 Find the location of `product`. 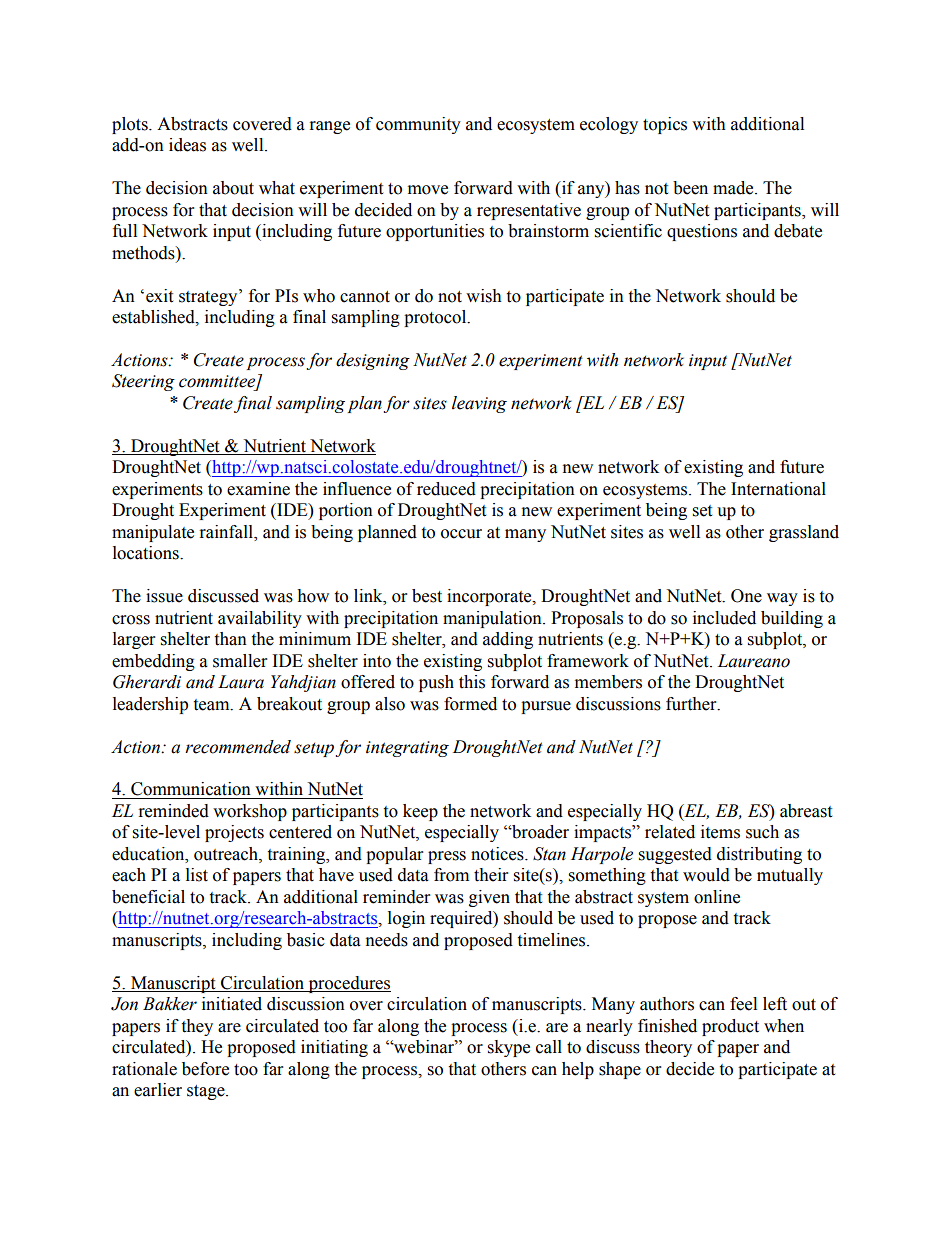

product is located at coordinates (730, 1027).
